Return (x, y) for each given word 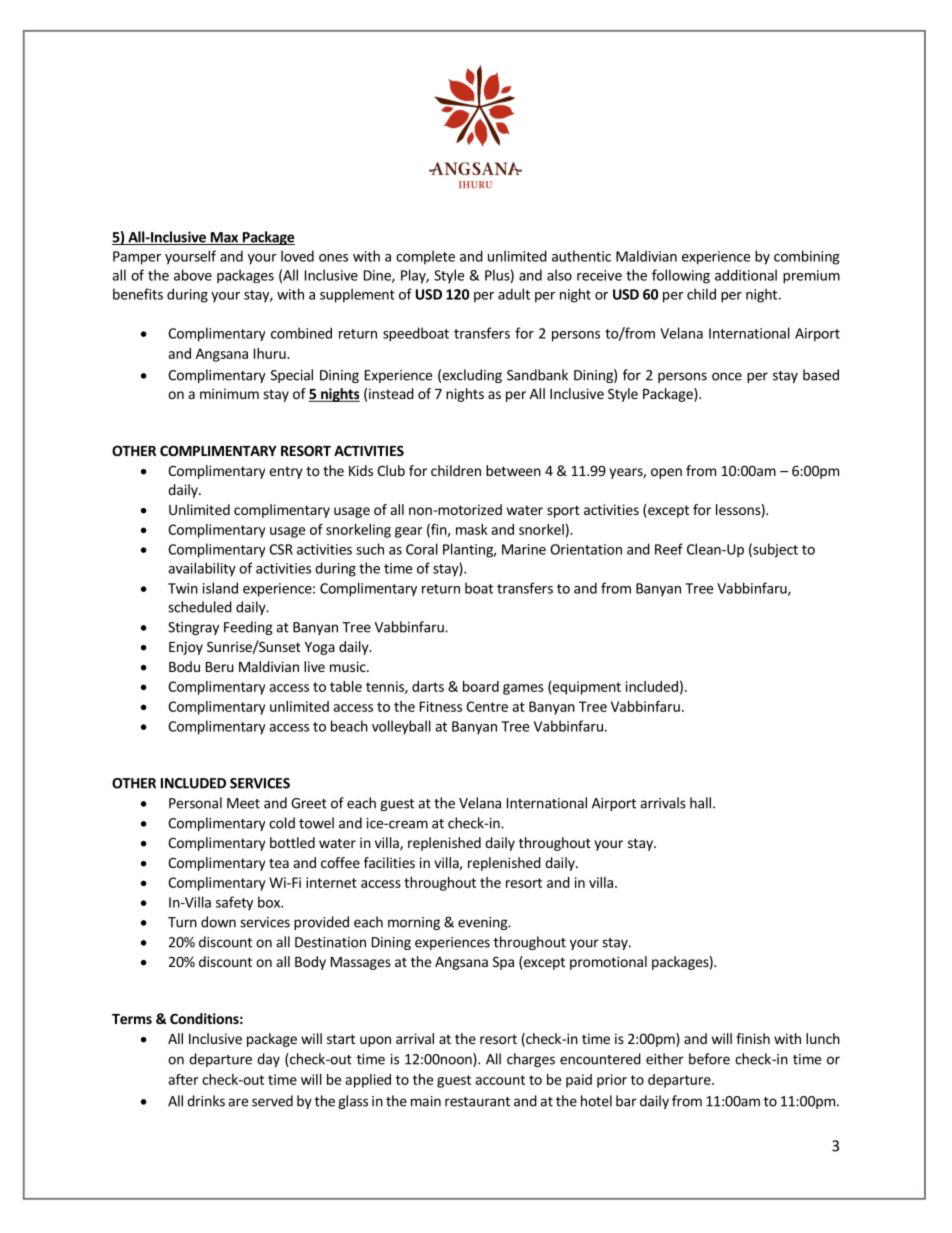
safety (234, 903)
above (193, 275)
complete (425, 257)
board (481, 686)
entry (286, 472)
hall (700, 803)
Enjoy (186, 648)
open (666, 473)
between (513, 470)
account (500, 1080)
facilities (389, 862)
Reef (669, 549)
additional (746, 275)
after (183, 1079)
